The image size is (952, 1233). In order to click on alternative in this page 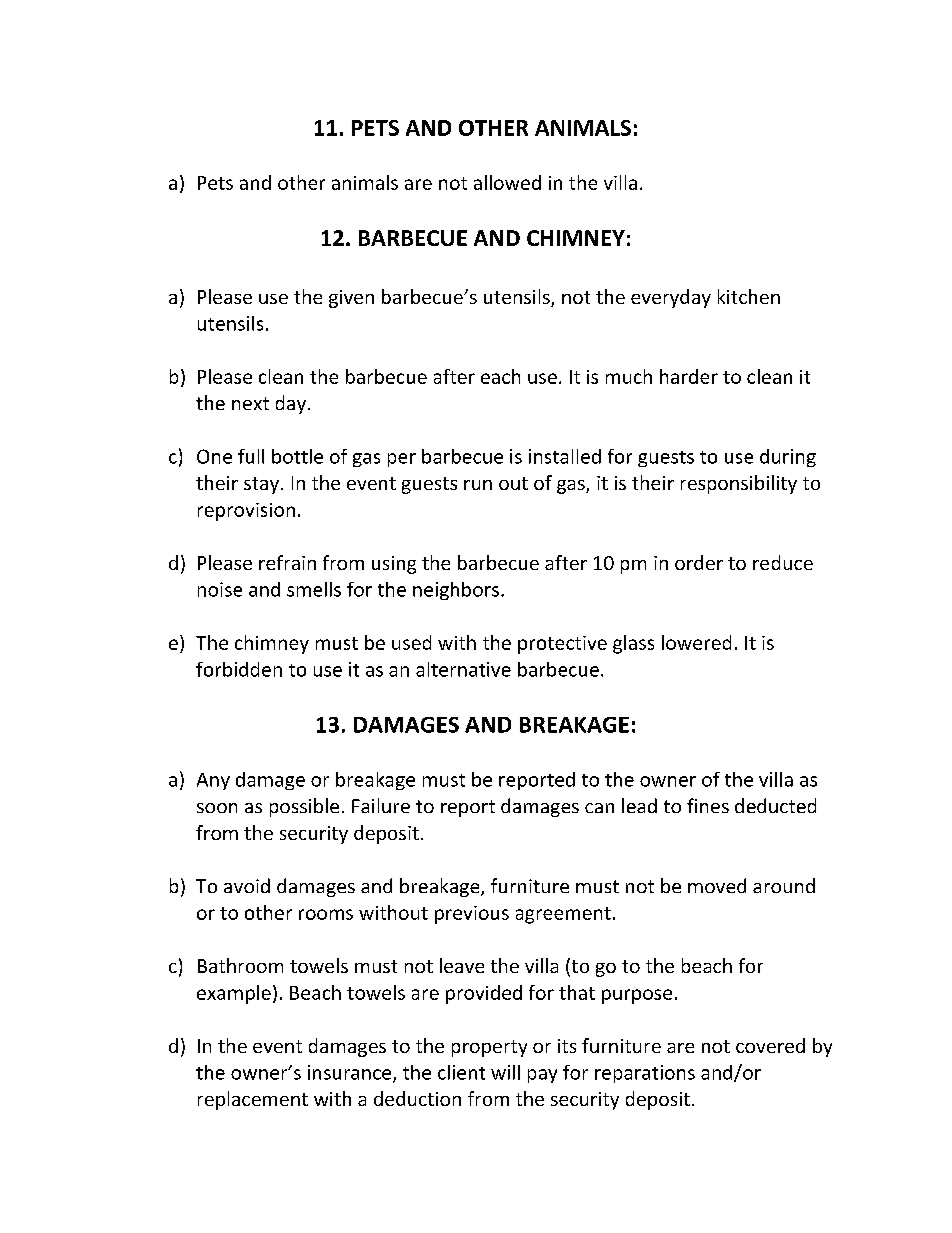, I will do `click(463, 669)`.
